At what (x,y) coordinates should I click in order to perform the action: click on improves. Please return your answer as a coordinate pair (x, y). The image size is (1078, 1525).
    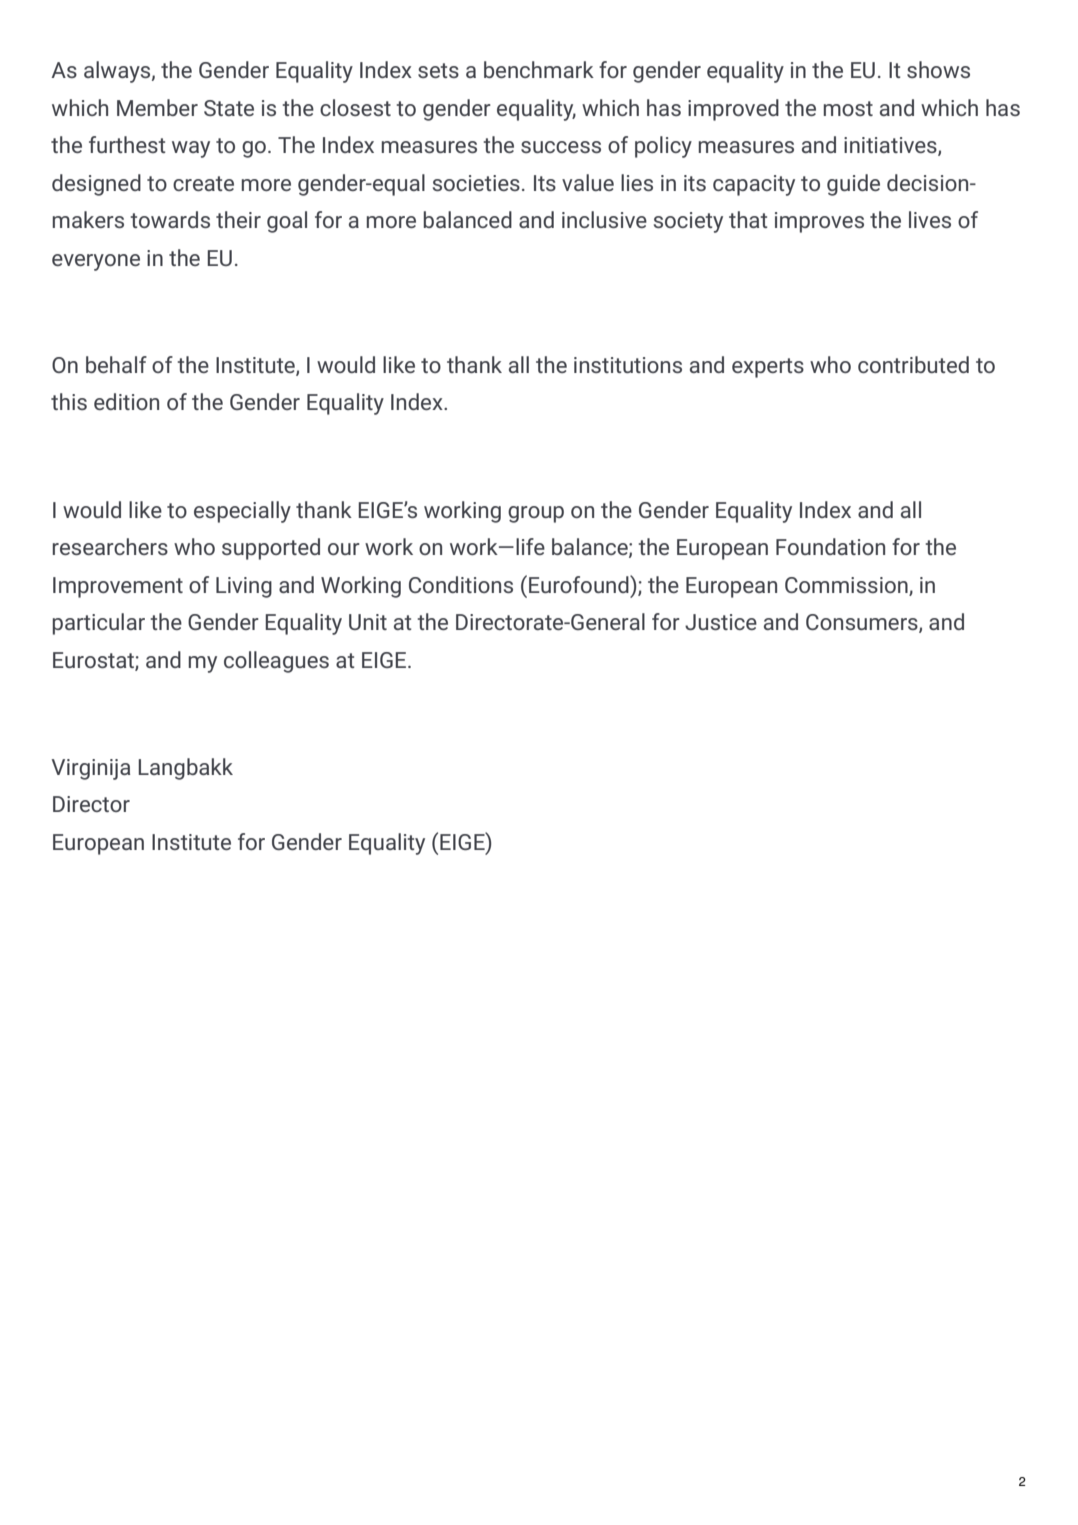
    Looking at the image, I should click on (819, 222).
